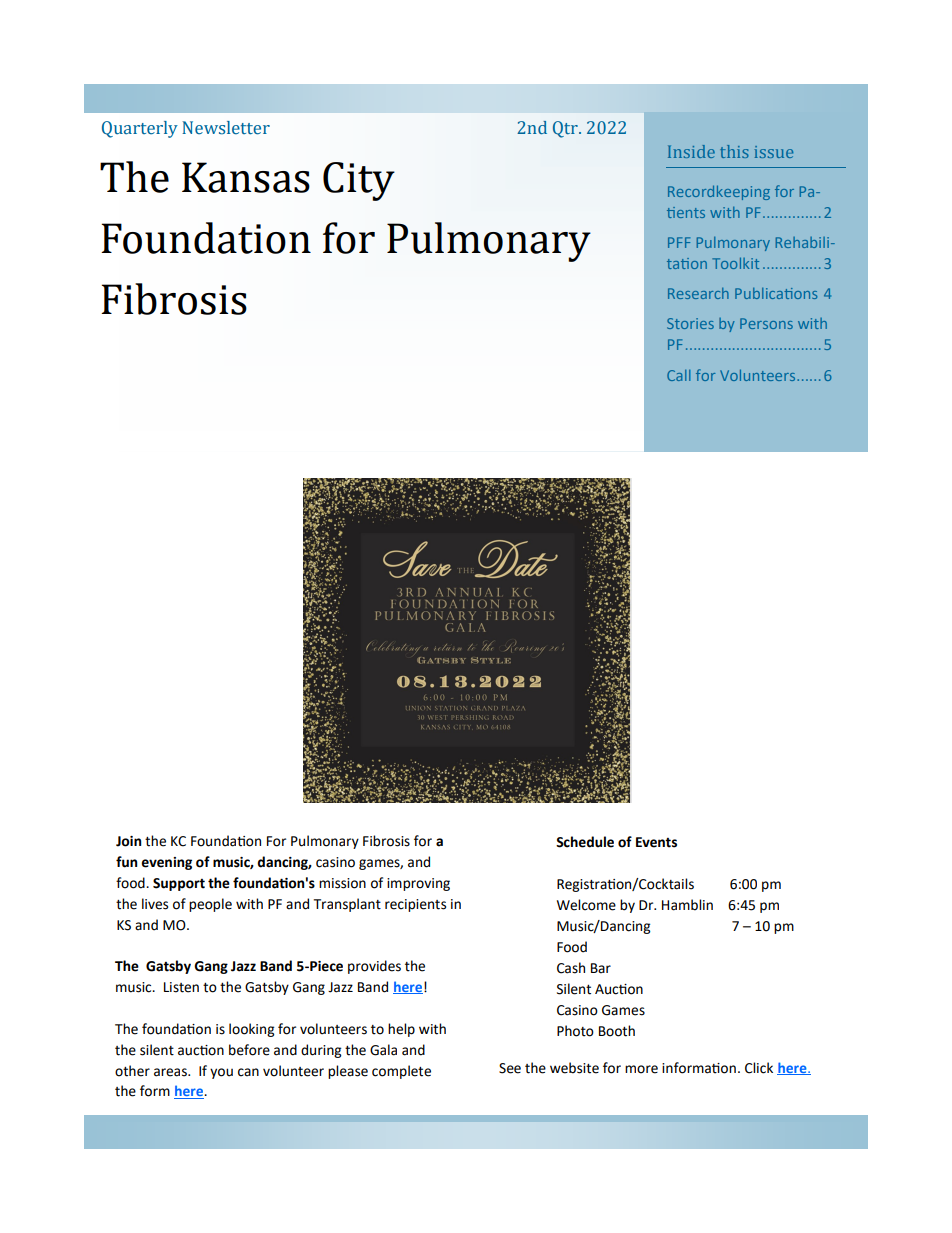 The width and height of the screenshot is (952, 1233). Describe the element at coordinates (679, 375) in the screenshot. I see `Call` at that location.
